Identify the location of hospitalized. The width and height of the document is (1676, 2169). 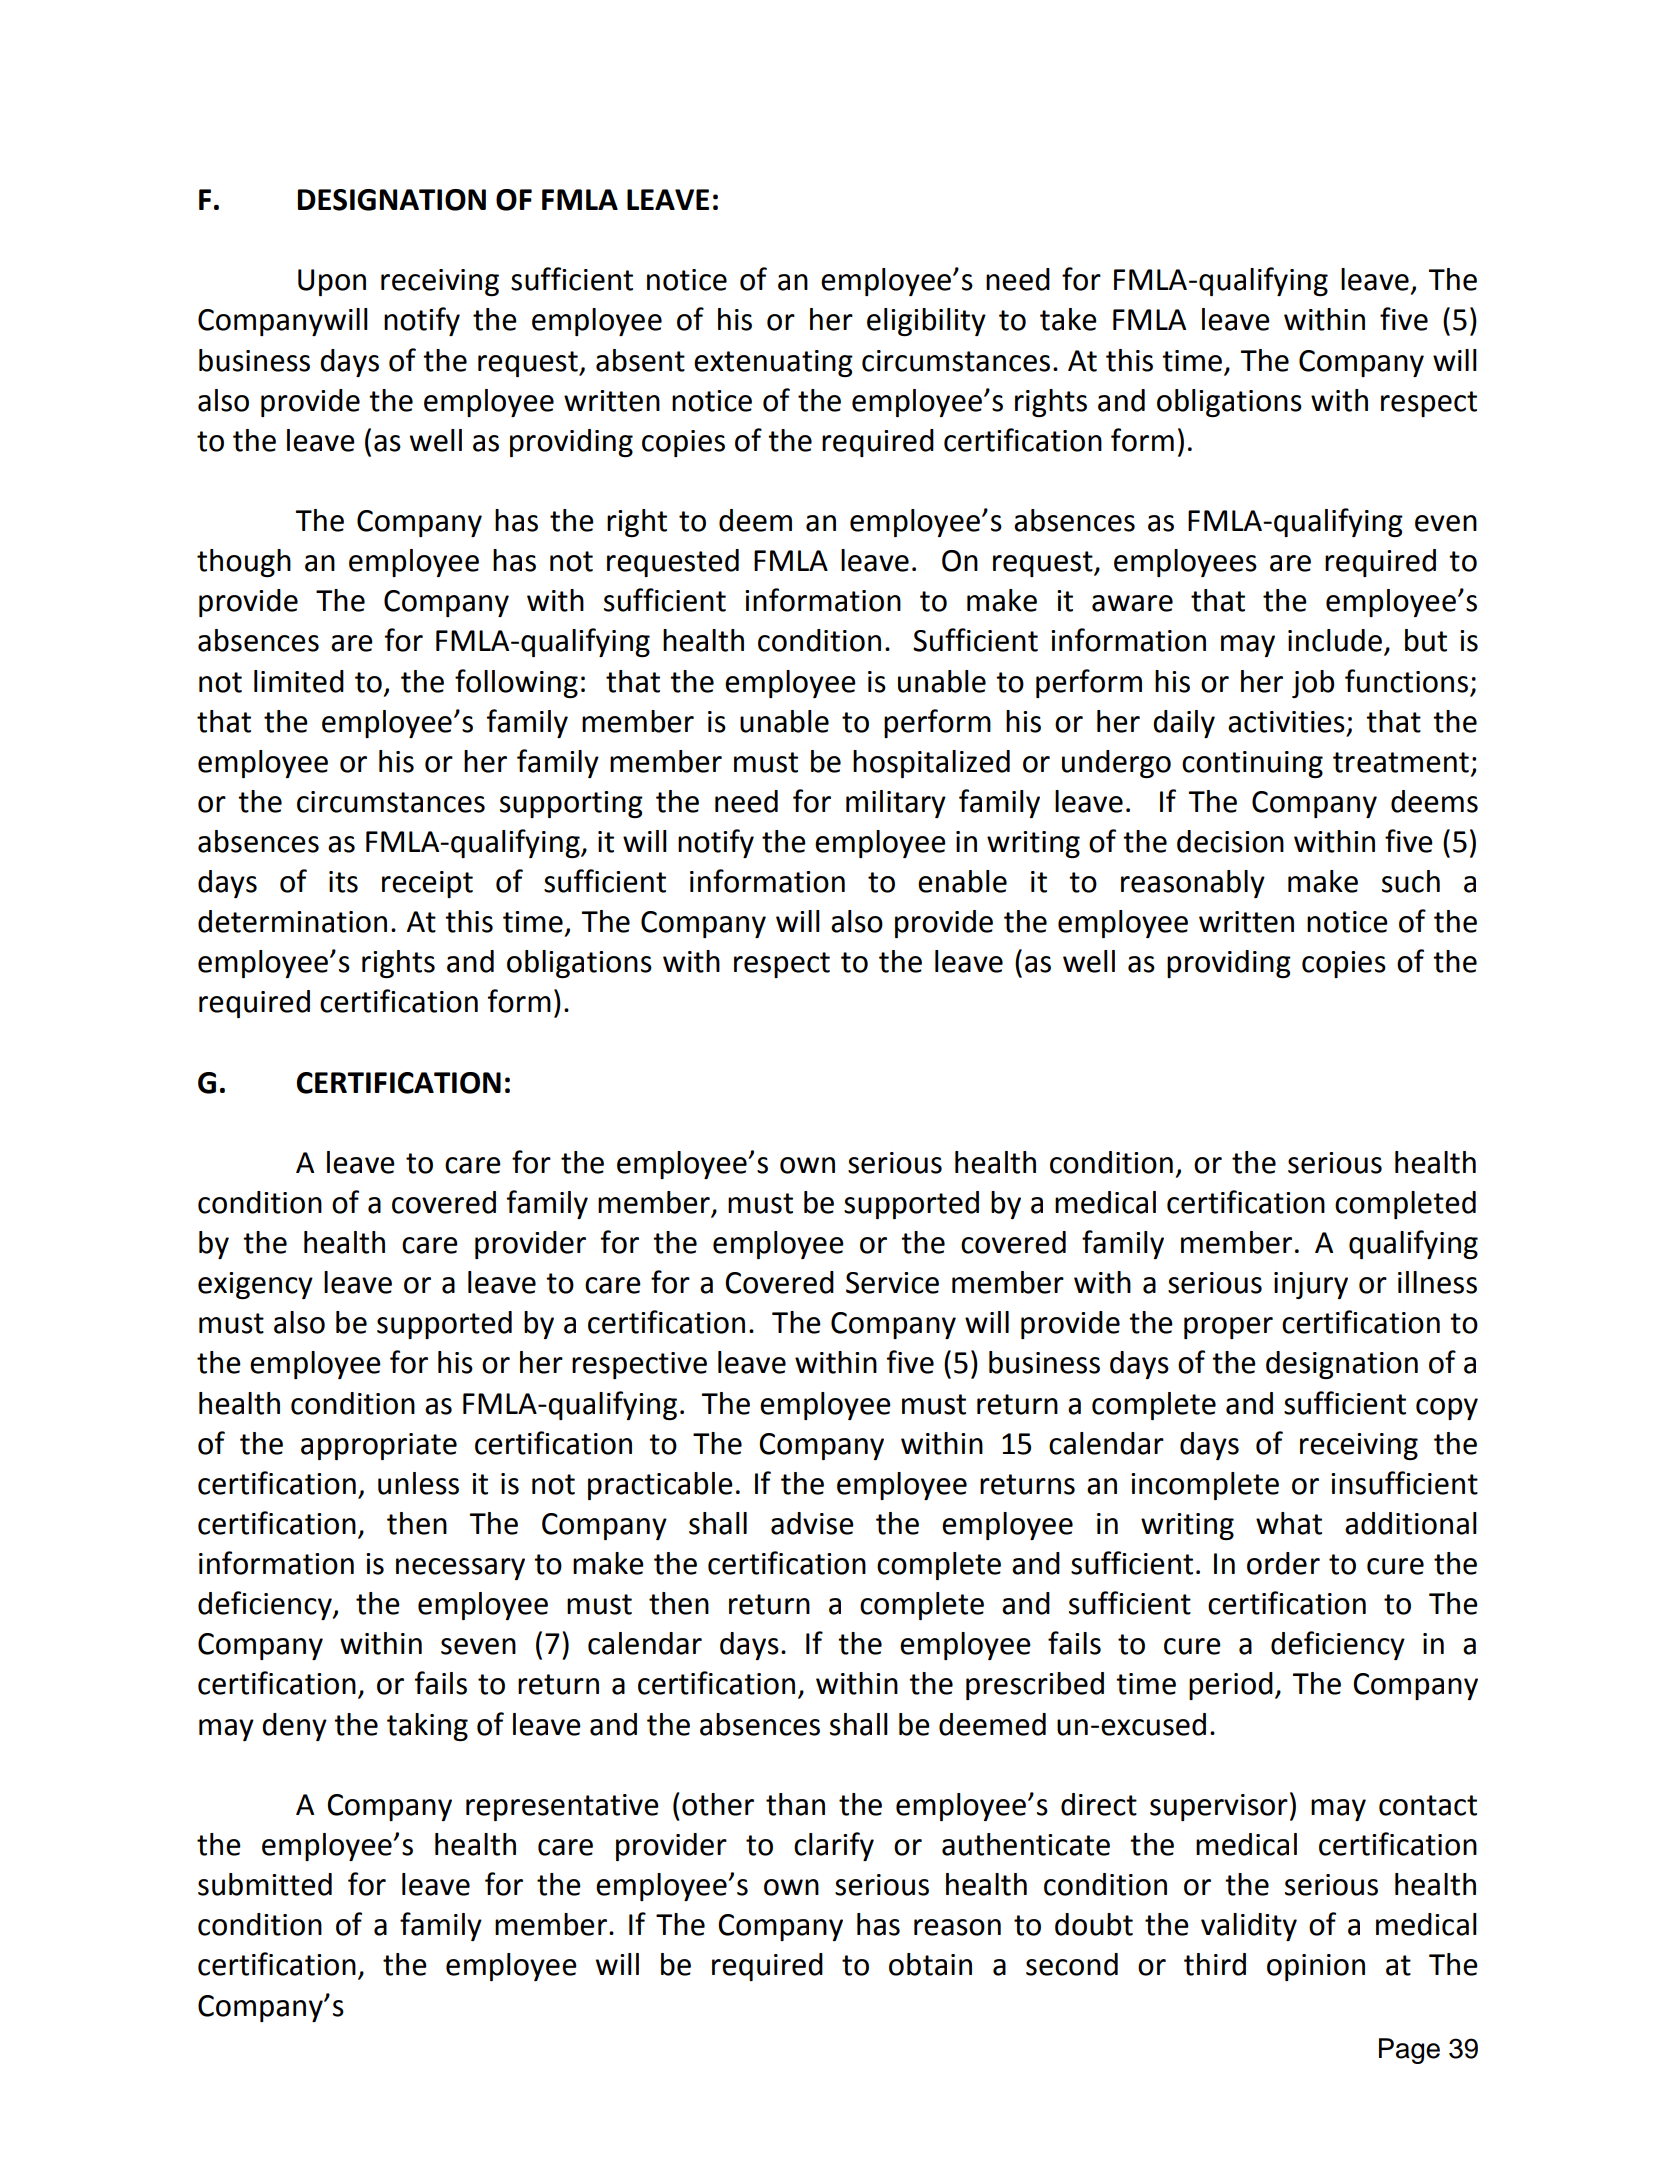
(931, 764).
